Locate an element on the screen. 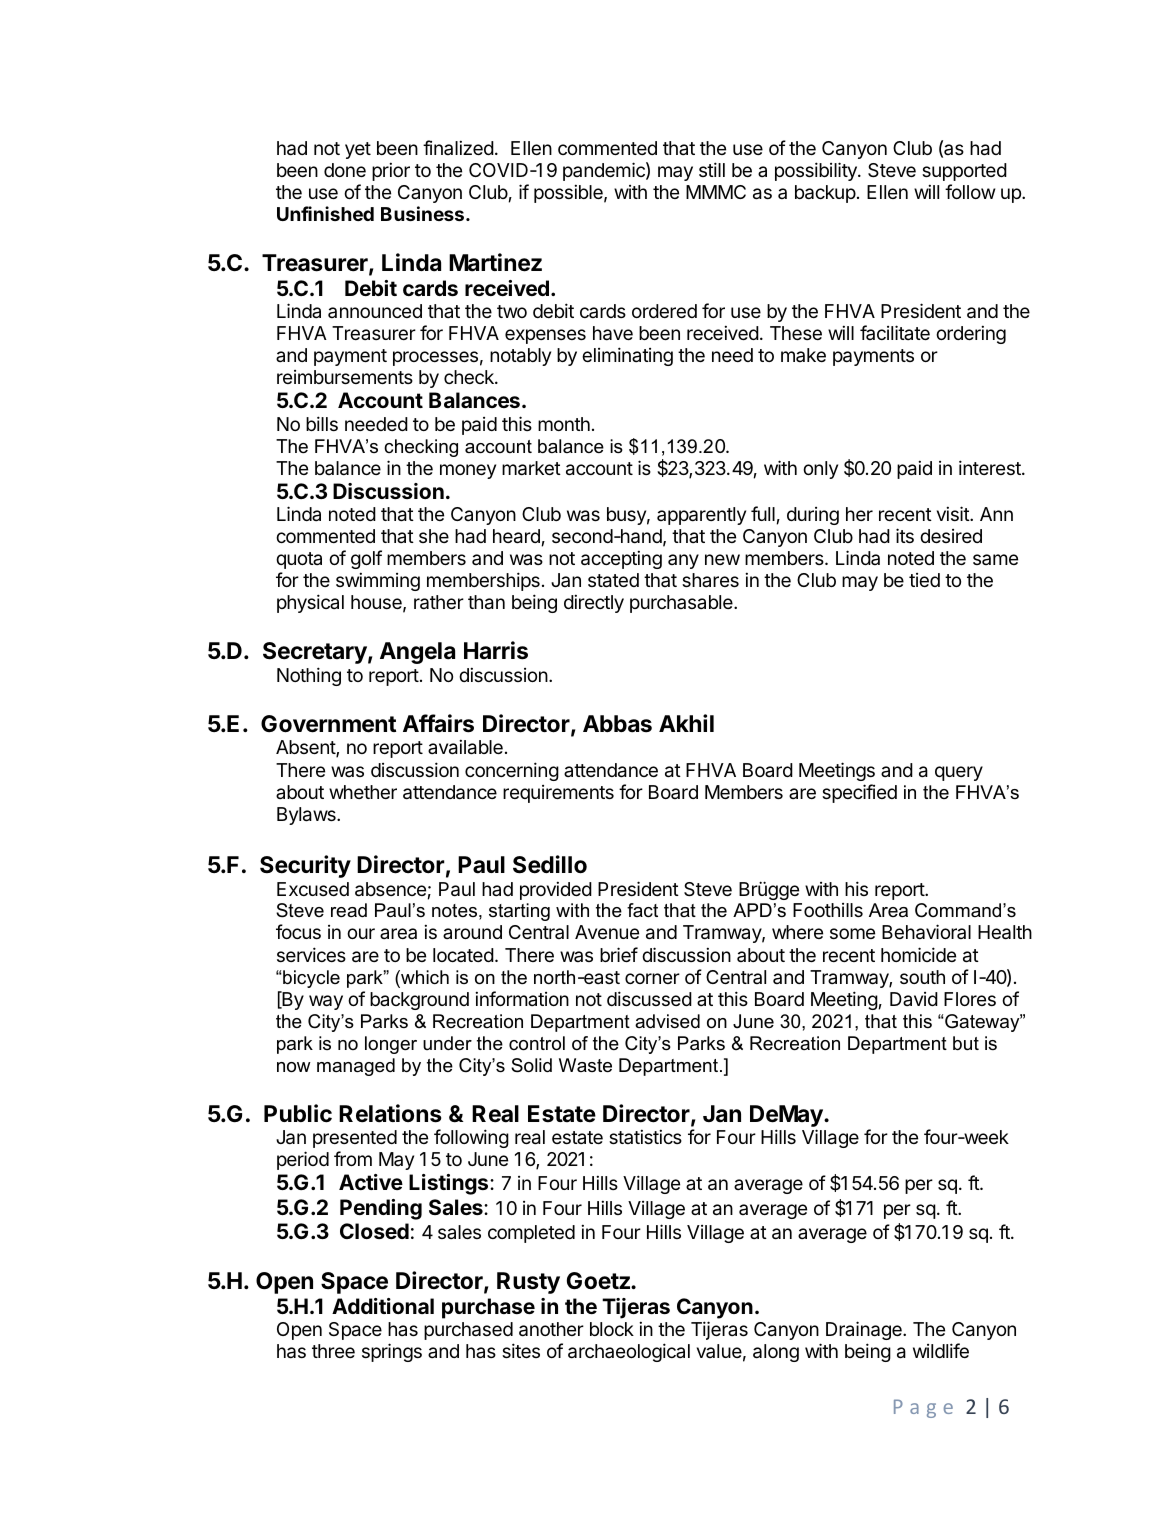 This screenshot has width=1172, height=1517. still is located at coordinates (712, 169).
